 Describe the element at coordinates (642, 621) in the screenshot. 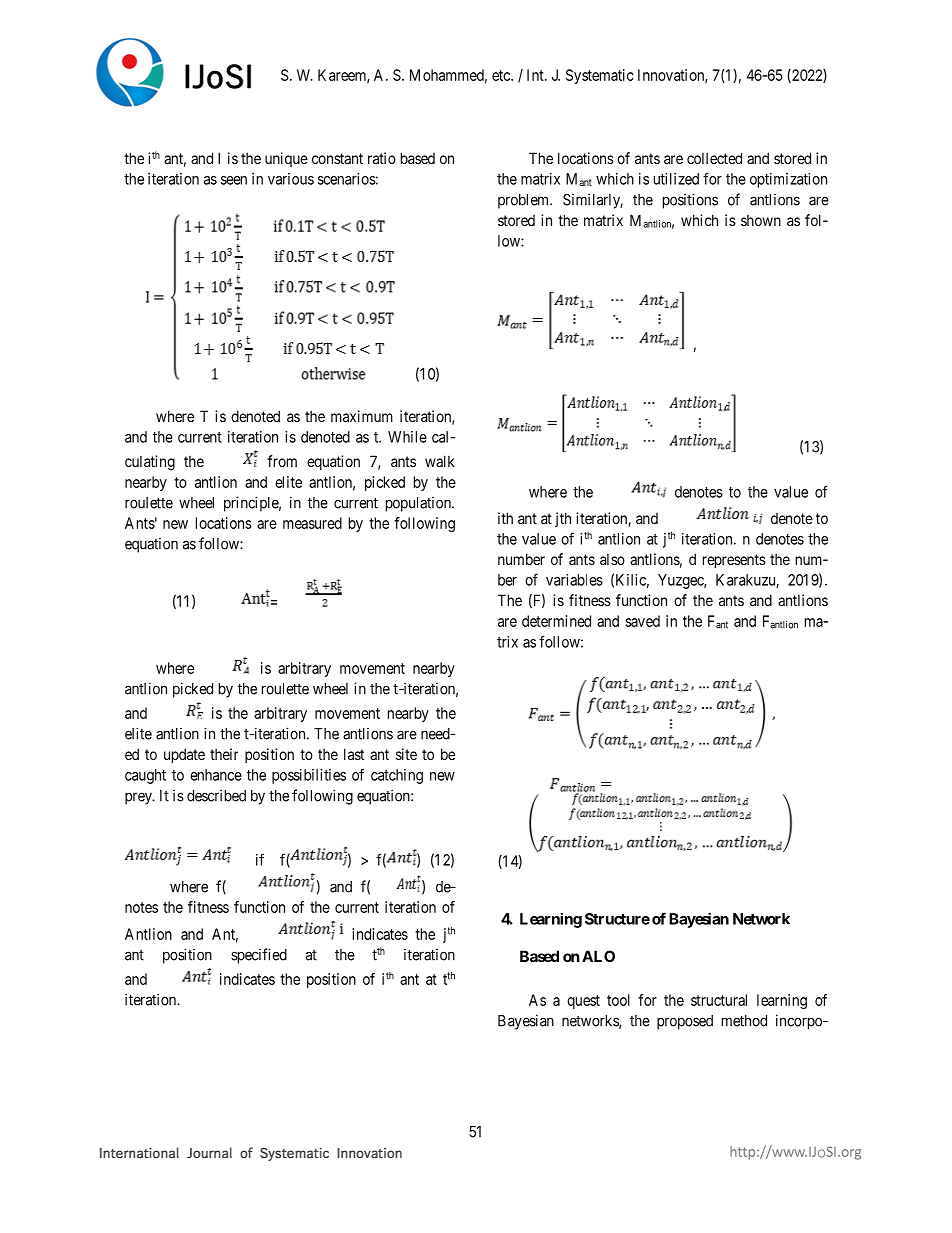

I see `saved` at that location.
